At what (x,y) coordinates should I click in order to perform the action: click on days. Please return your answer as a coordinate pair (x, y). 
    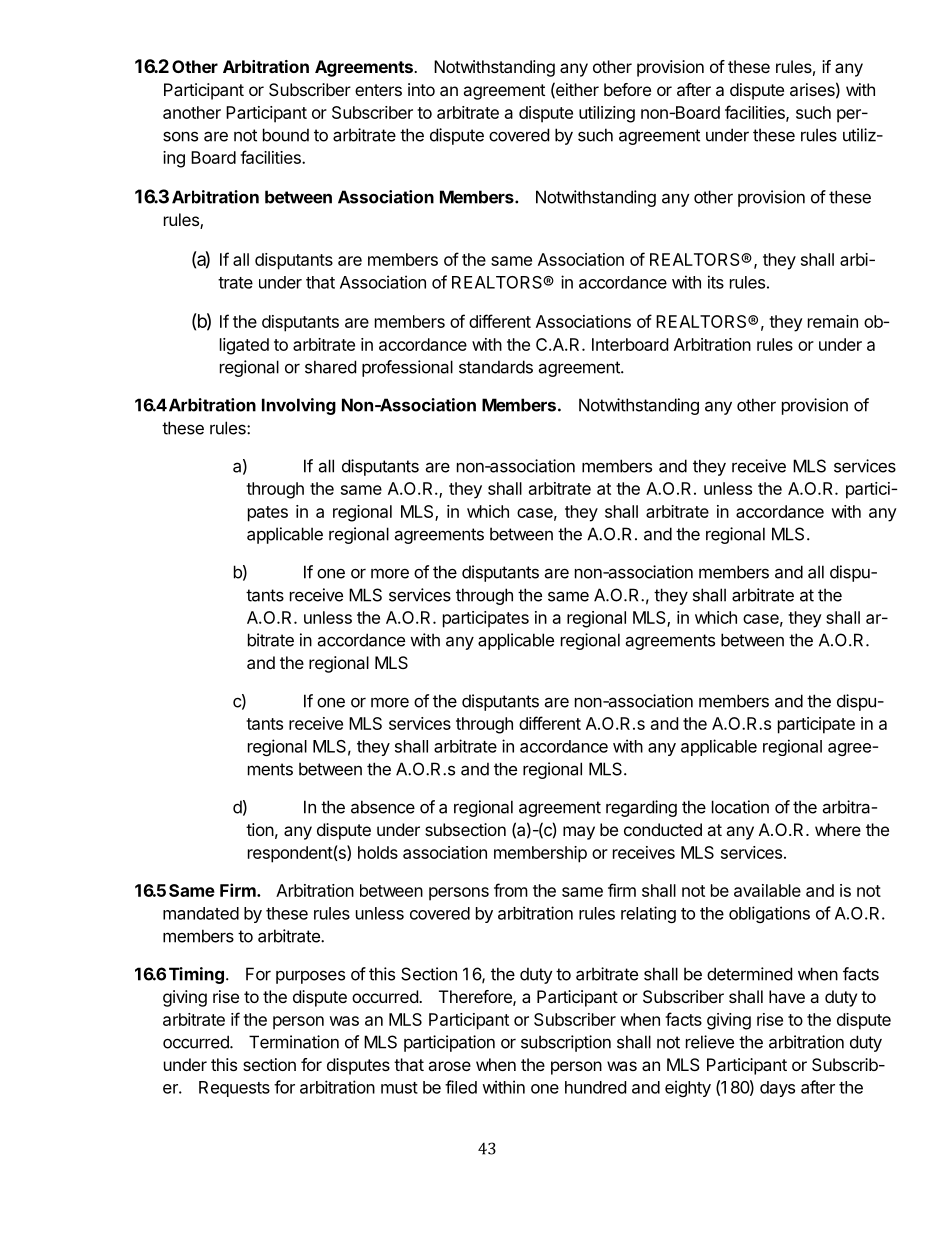
    Looking at the image, I should click on (777, 1089).
